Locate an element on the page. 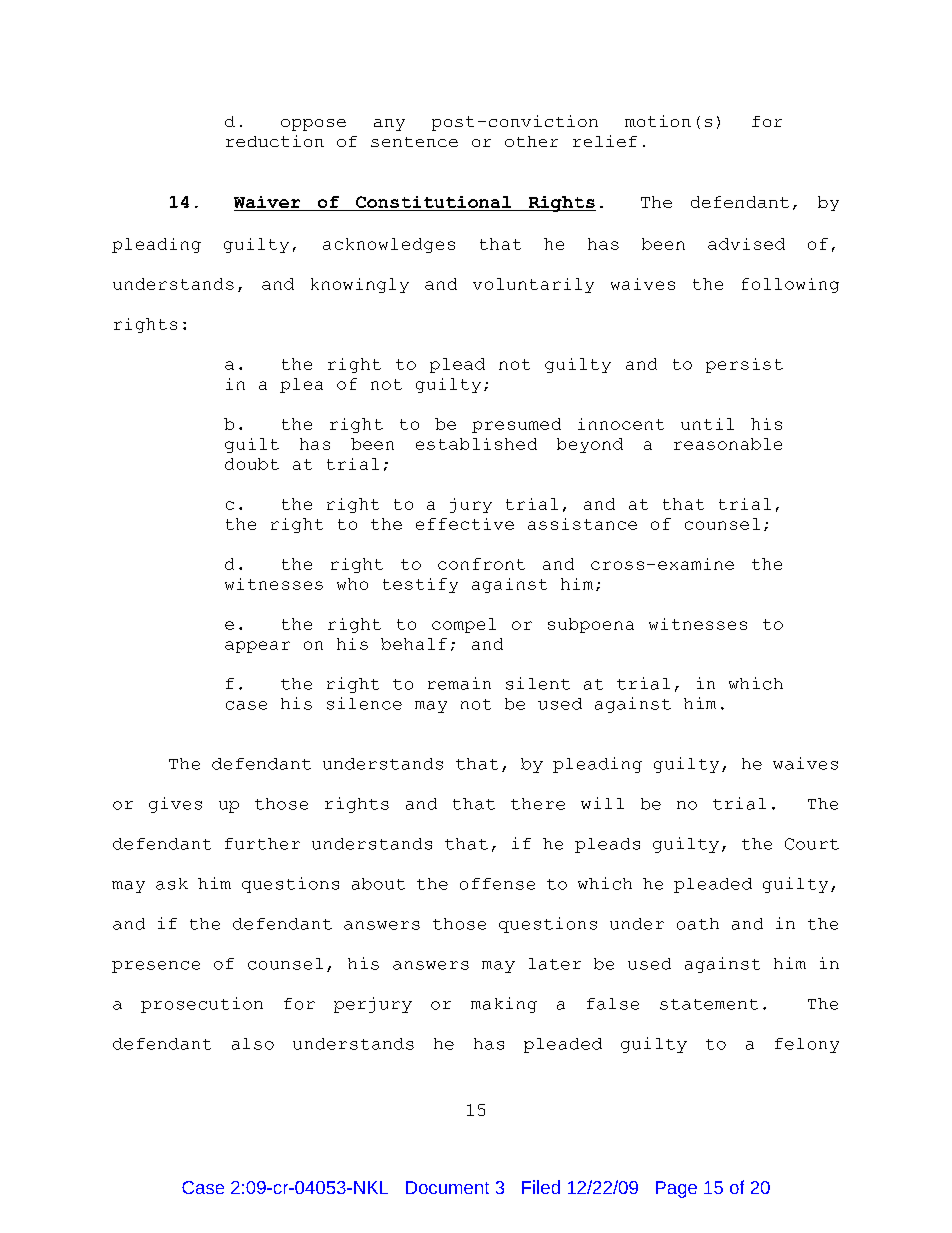  Page is located at coordinates (676, 1189).
